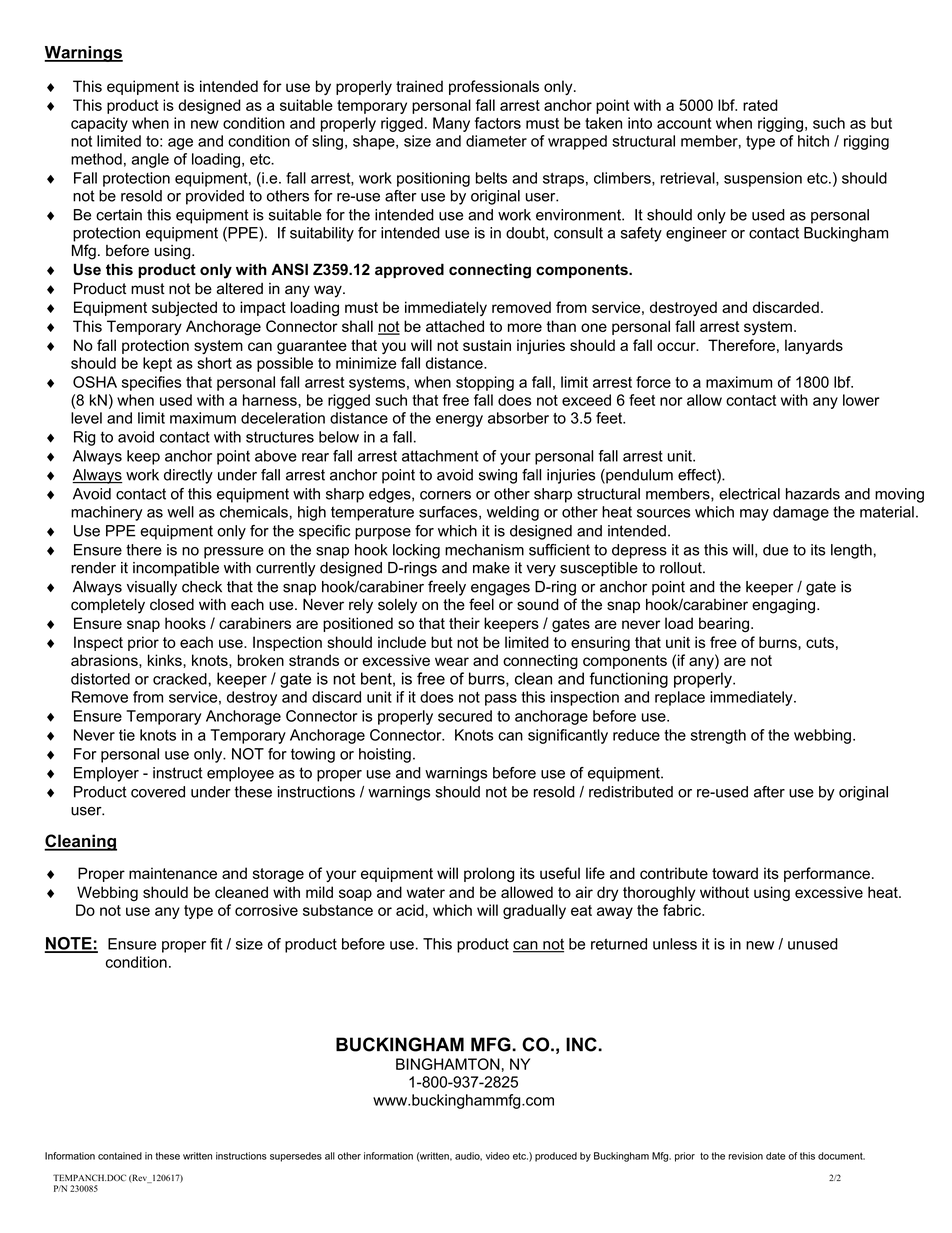  Describe the element at coordinates (120, 1156) in the screenshot. I see `contained` at that location.
